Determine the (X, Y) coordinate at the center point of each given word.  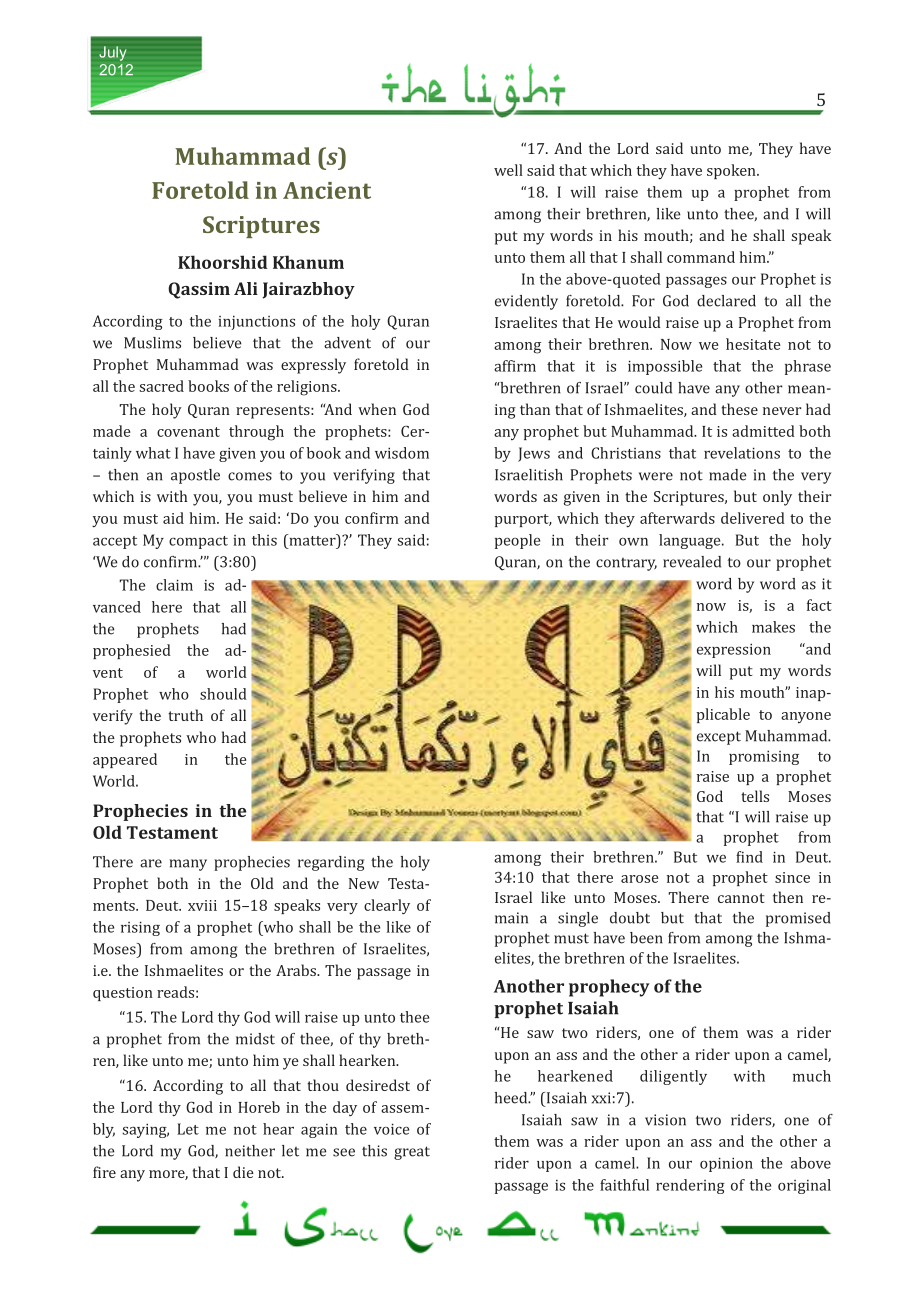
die (243, 1172)
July (112, 53)
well (508, 170)
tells (755, 796)
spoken (732, 171)
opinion (726, 1164)
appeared (125, 760)
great (412, 1153)
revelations (742, 453)
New (364, 883)
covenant (188, 432)
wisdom (402, 453)
